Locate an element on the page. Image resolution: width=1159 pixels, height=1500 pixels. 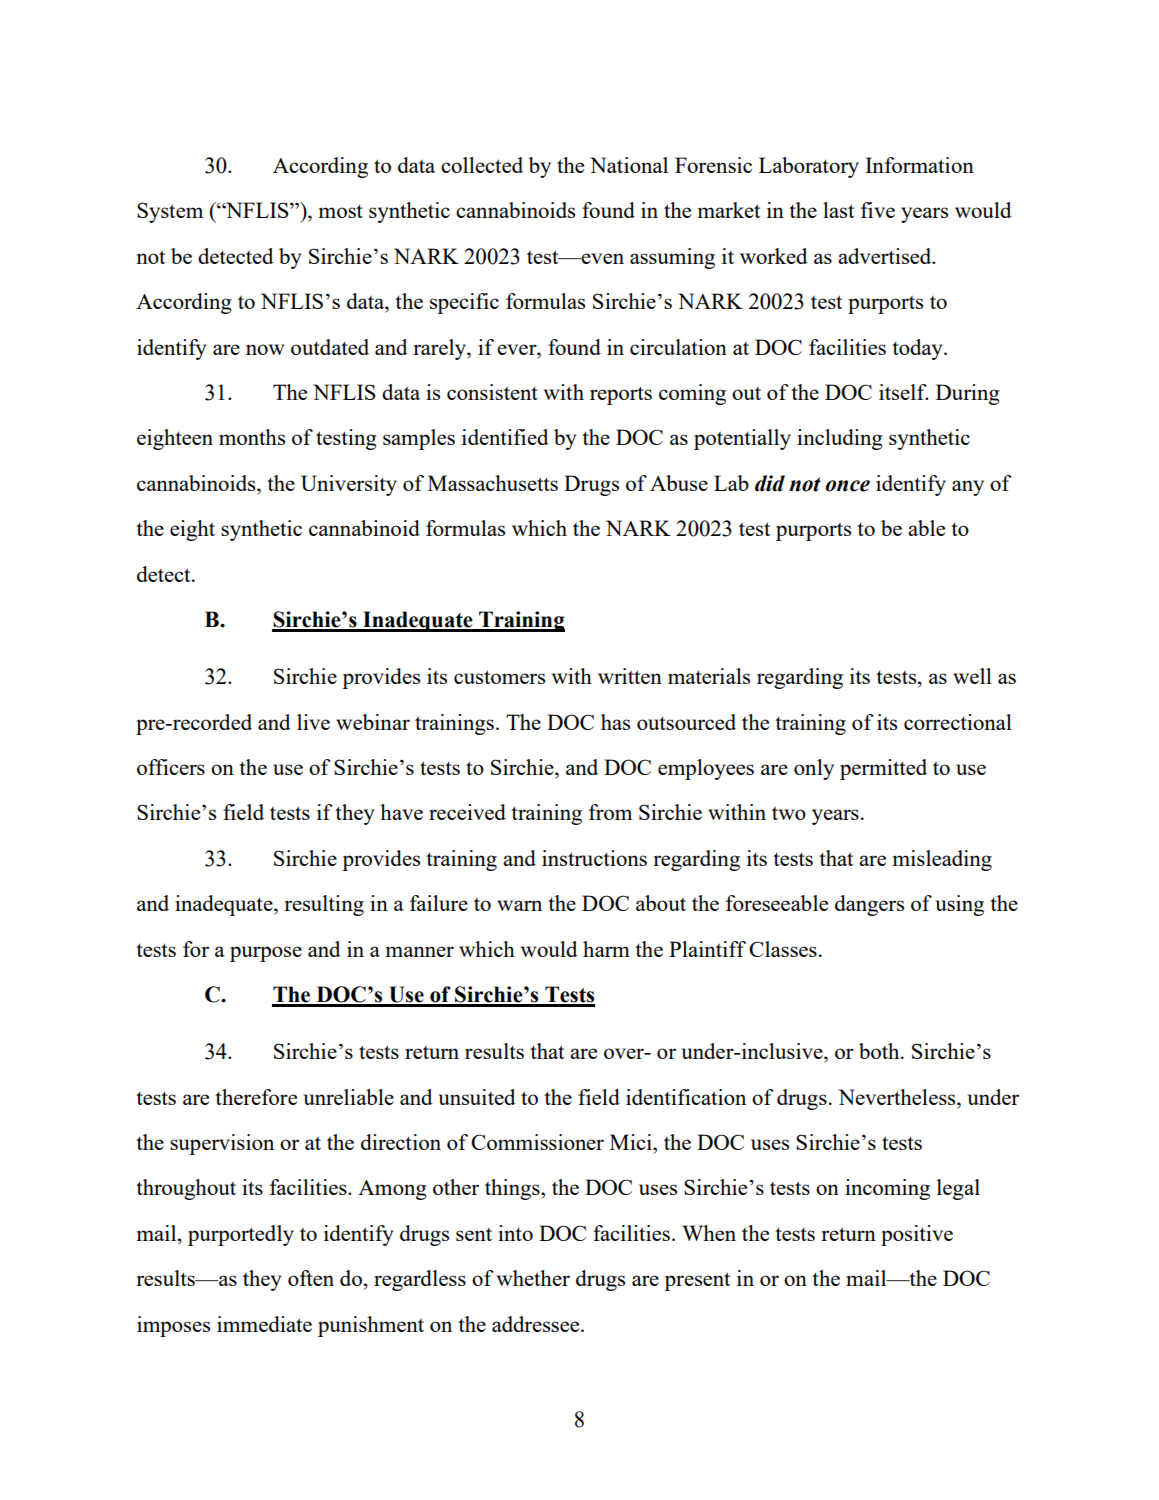
immediate is located at coordinates (264, 1324).
